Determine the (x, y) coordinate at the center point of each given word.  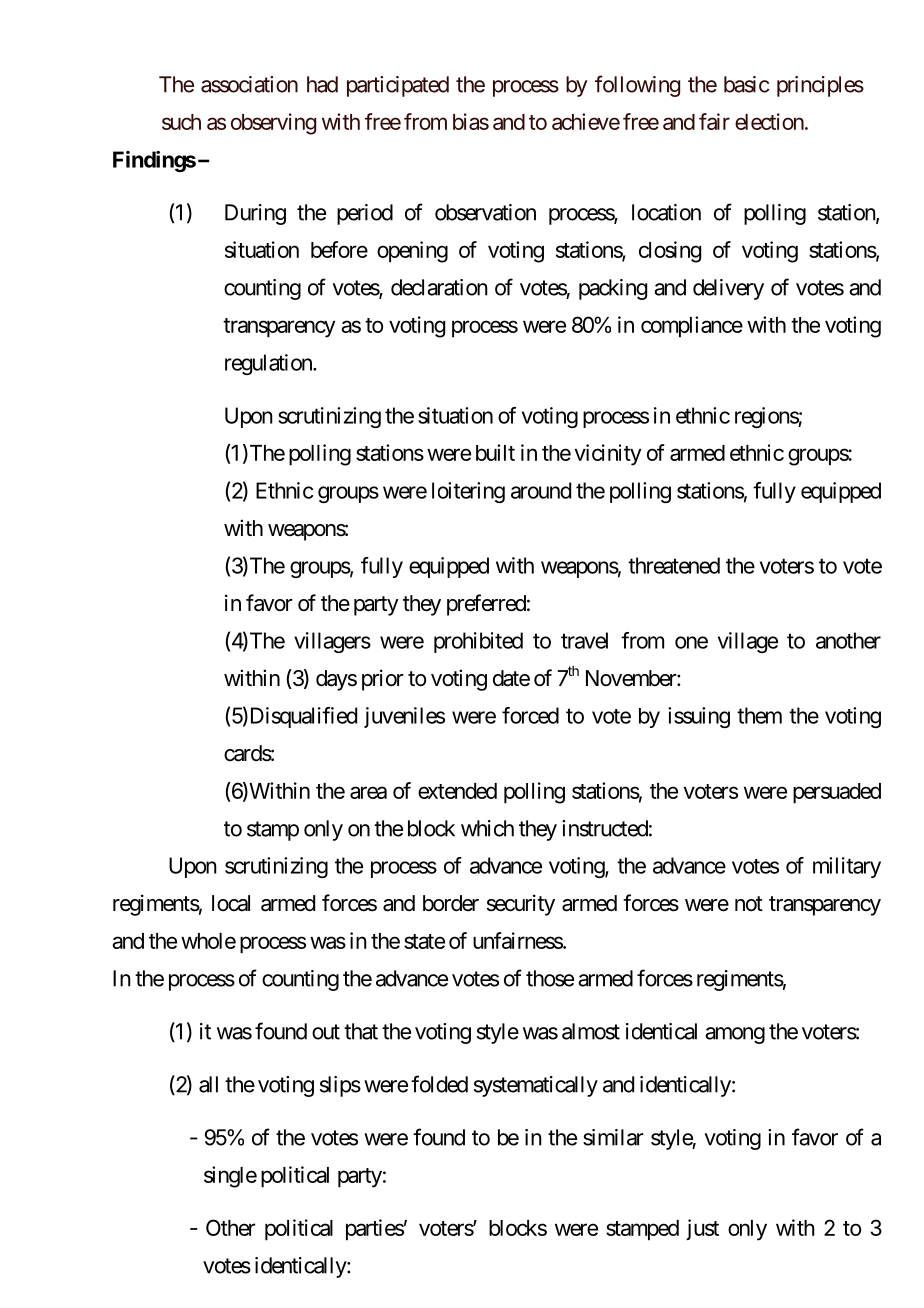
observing (273, 124)
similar (613, 1137)
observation (485, 212)
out (326, 1032)
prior (383, 680)
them (759, 715)
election (769, 121)
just (702, 1229)
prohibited (478, 642)
